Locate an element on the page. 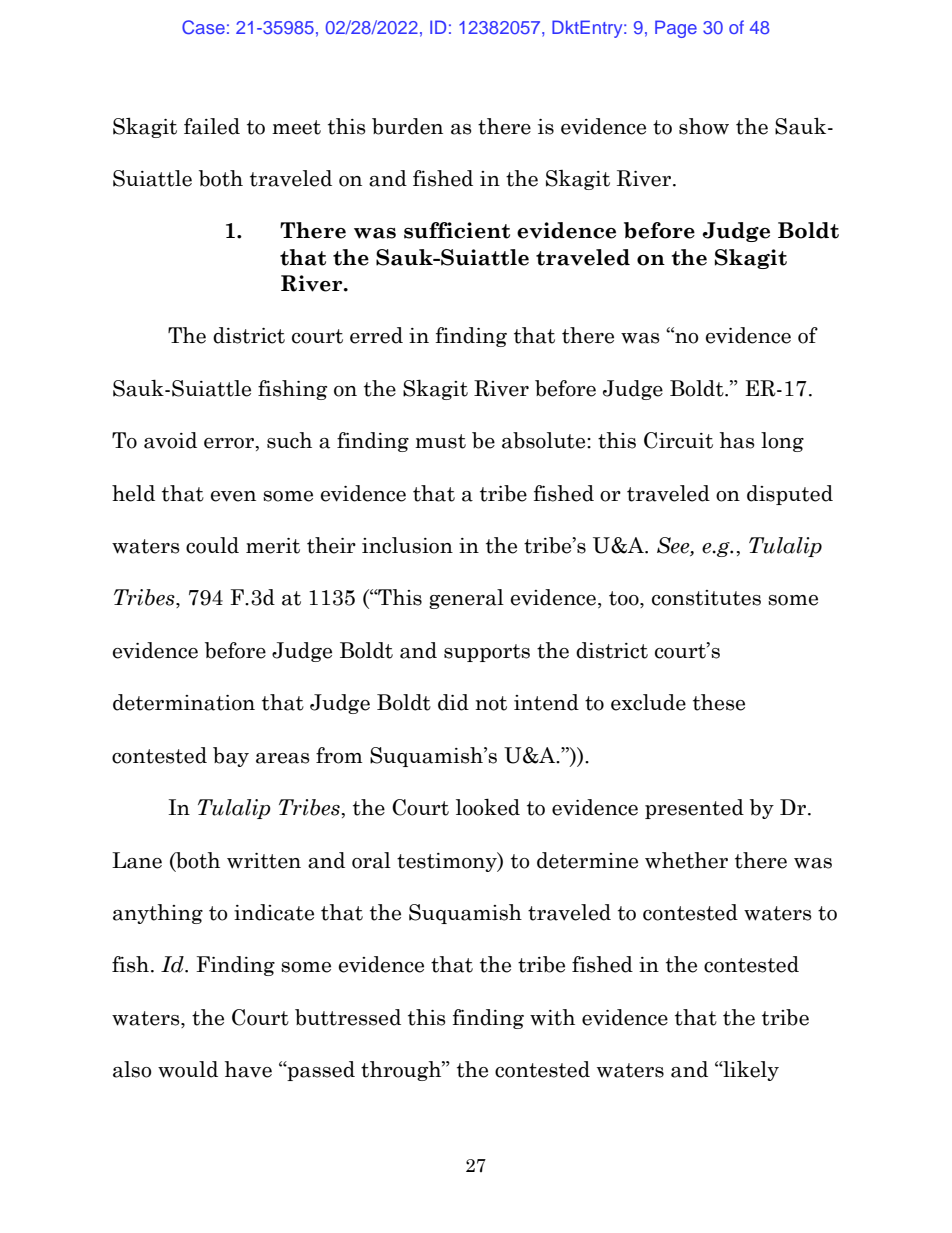  burden is located at coordinates (407, 126).
